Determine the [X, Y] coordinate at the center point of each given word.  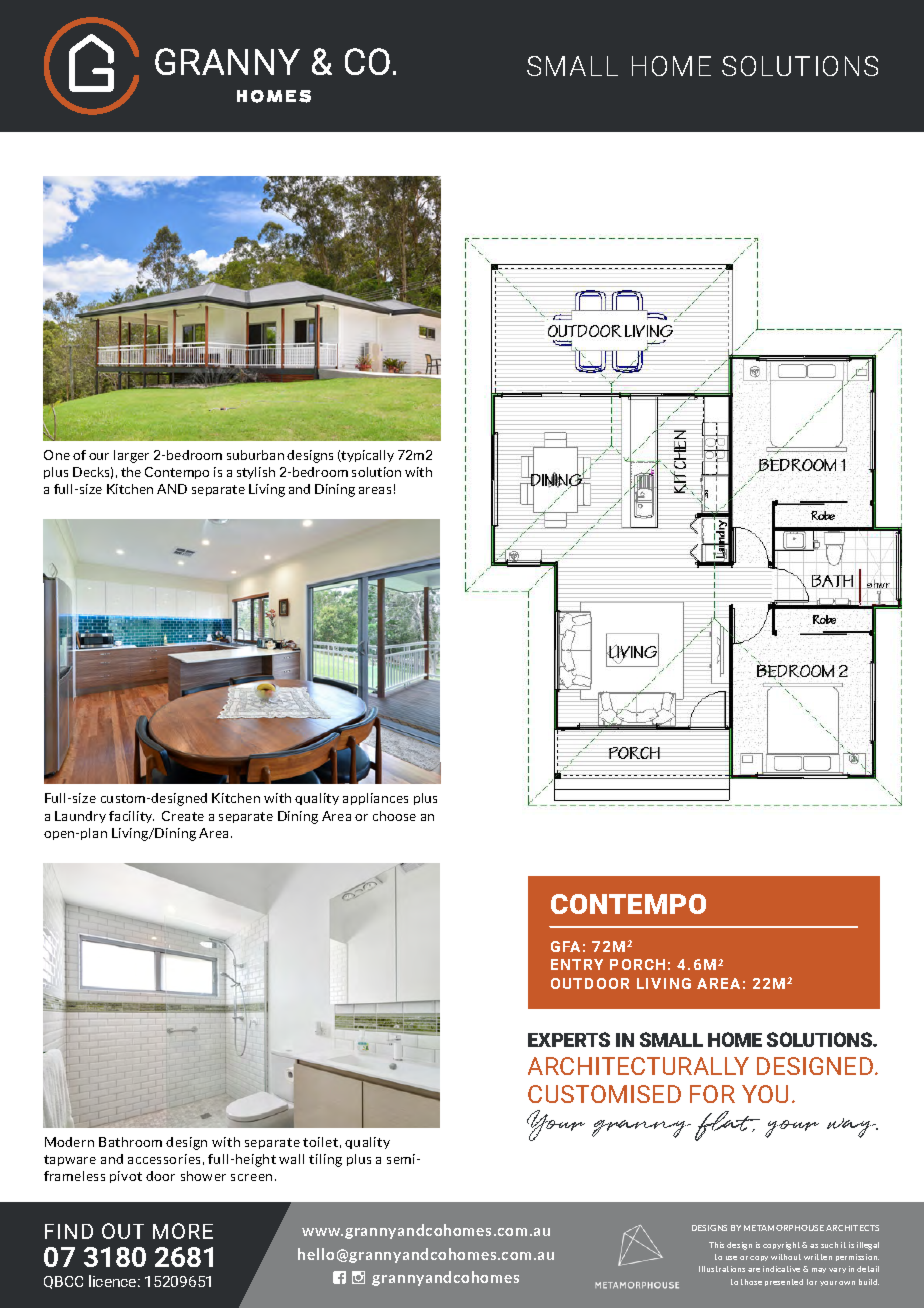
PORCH [637, 964]
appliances [375, 799]
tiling [325, 1160]
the [131, 472]
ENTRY [577, 964]
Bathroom [130, 1142]
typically [367, 456]
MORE [183, 1231]
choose [394, 816]
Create [183, 816]
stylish [256, 473]
